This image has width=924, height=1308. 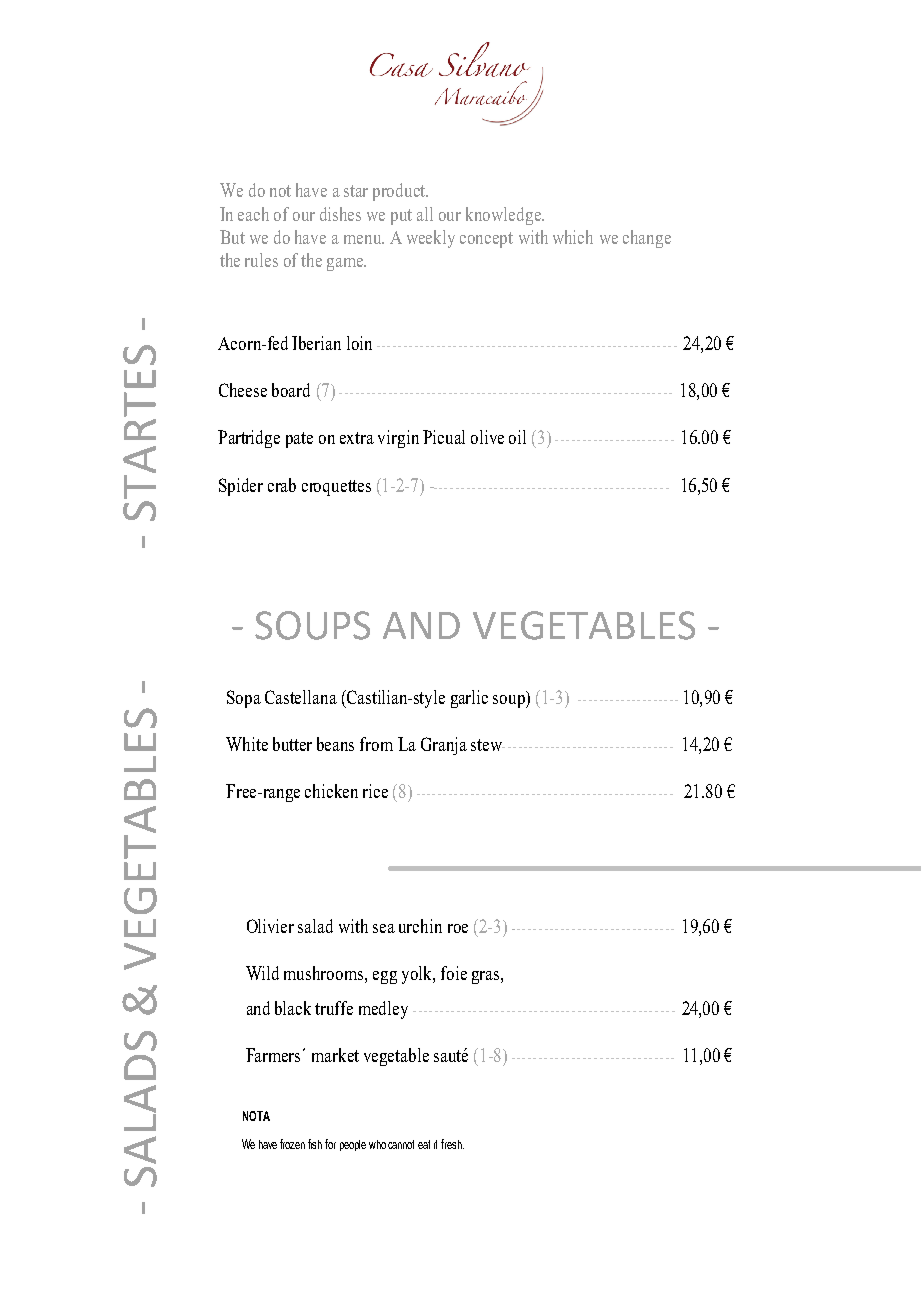 What do you see at coordinates (375, 791) in the image?
I see `rice` at bounding box center [375, 791].
